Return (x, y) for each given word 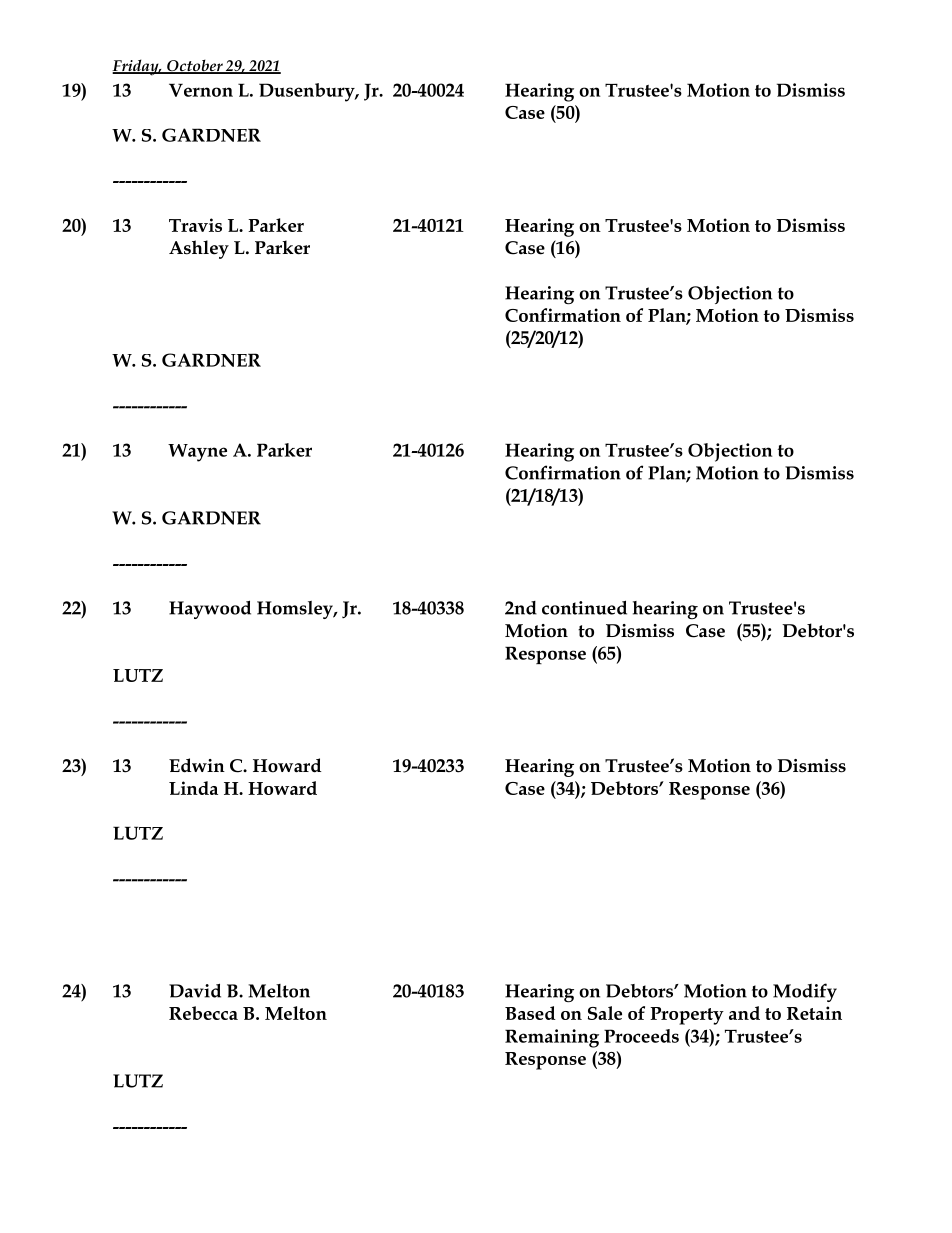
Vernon (201, 90)
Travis (195, 225)
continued (584, 607)
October (195, 66)
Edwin (197, 765)
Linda (193, 788)
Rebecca (203, 1013)
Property (687, 1016)
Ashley (199, 249)
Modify (805, 992)
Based (530, 1013)
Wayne (197, 453)
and (744, 1013)
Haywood (210, 609)
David (195, 990)
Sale (605, 1013)
